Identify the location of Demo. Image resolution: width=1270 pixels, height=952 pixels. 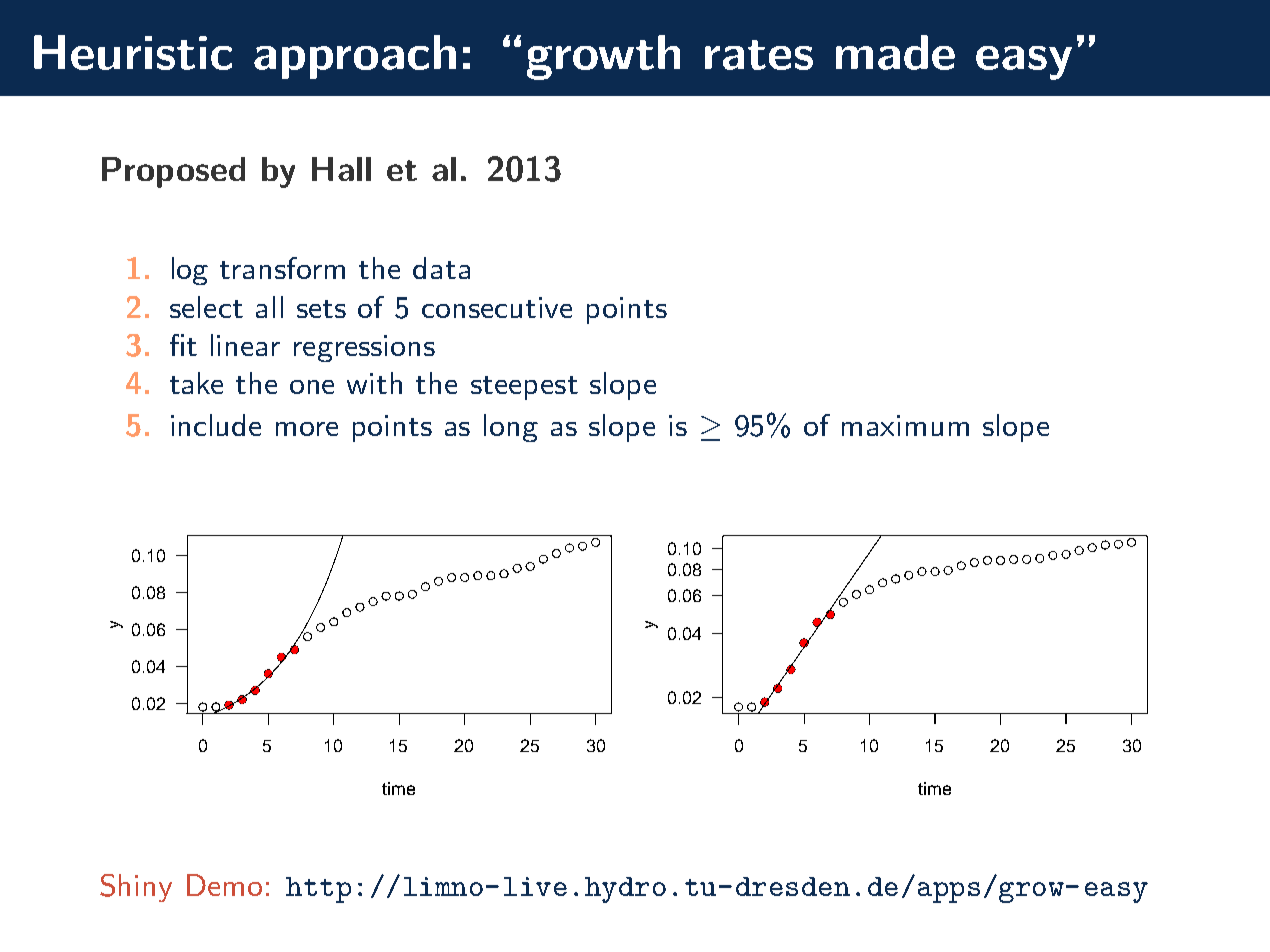
(224, 885).
